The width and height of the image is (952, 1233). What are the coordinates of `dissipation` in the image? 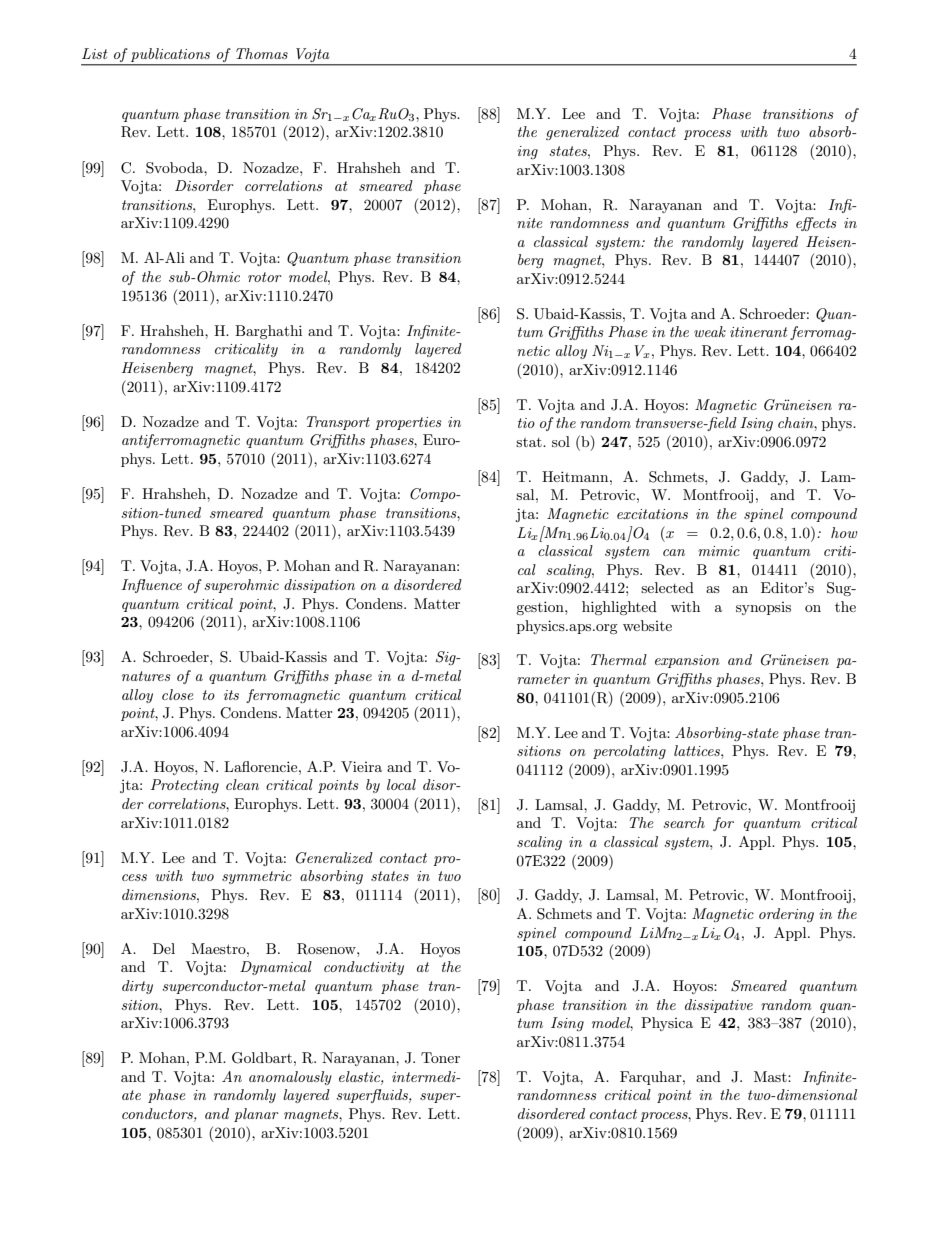 It's located at (319, 586).
